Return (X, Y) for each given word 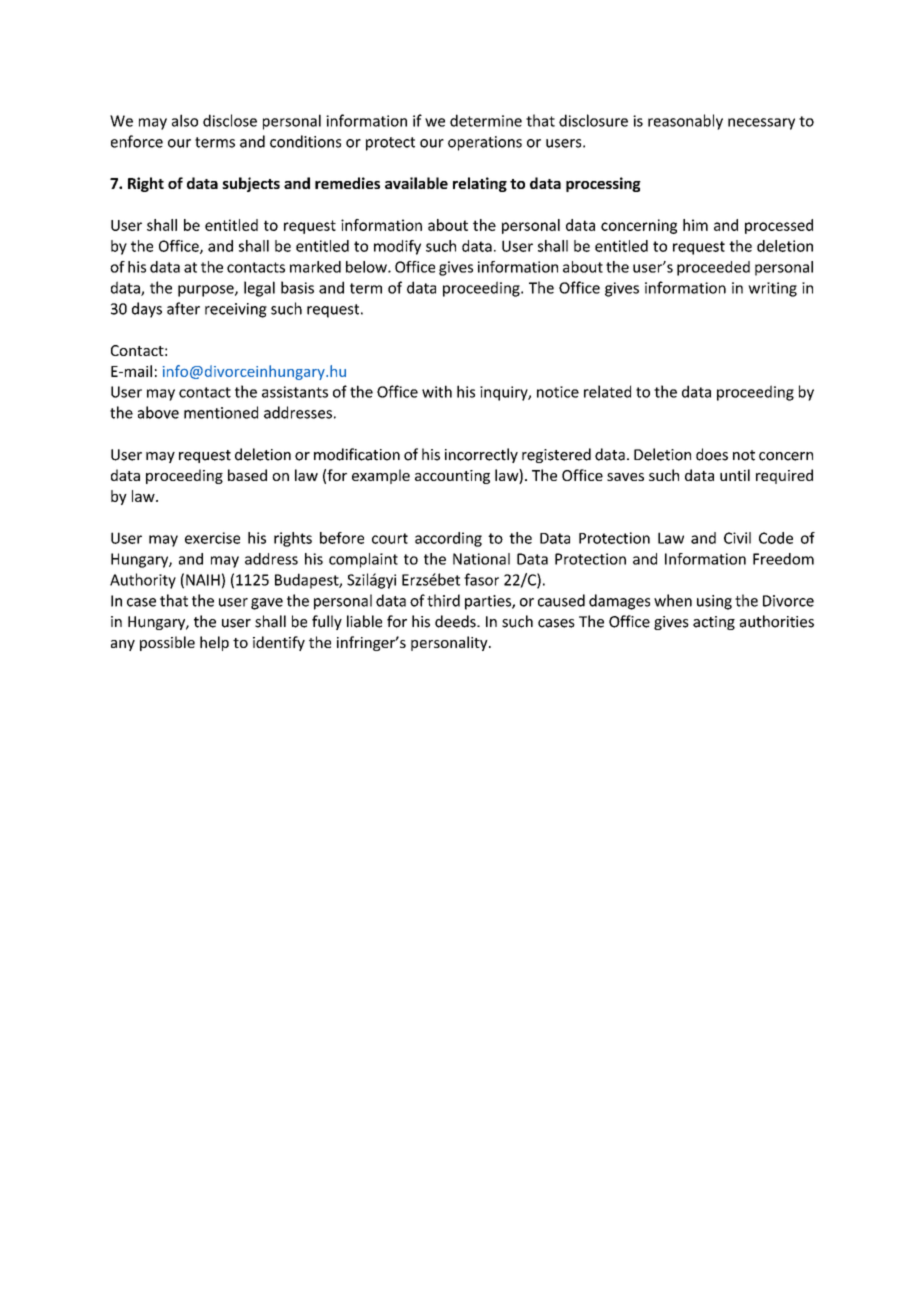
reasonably (685, 122)
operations (485, 143)
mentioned (221, 412)
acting (714, 623)
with (437, 391)
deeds (456, 621)
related (607, 391)
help (214, 643)
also (185, 120)
